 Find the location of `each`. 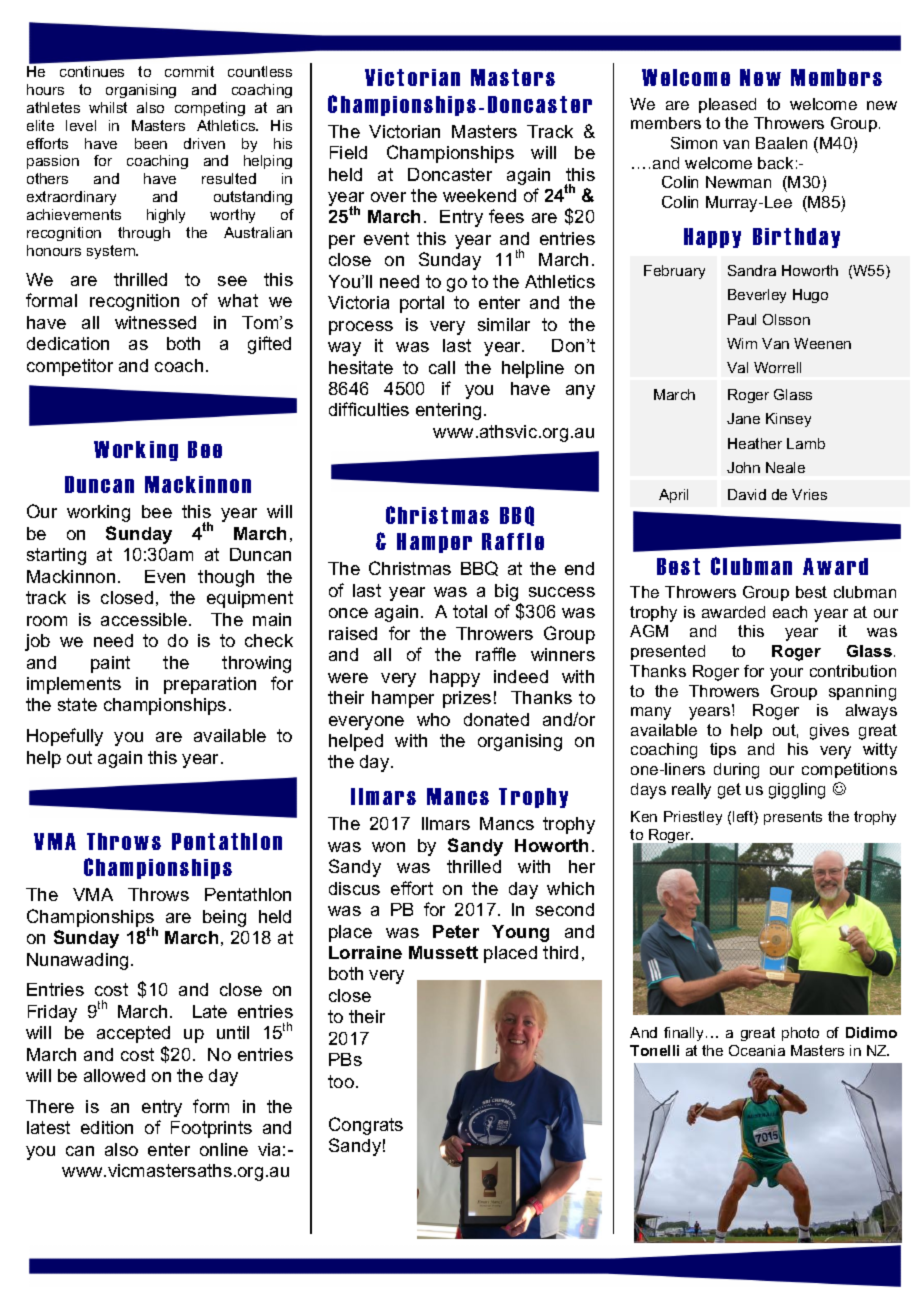

each is located at coordinates (790, 612).
